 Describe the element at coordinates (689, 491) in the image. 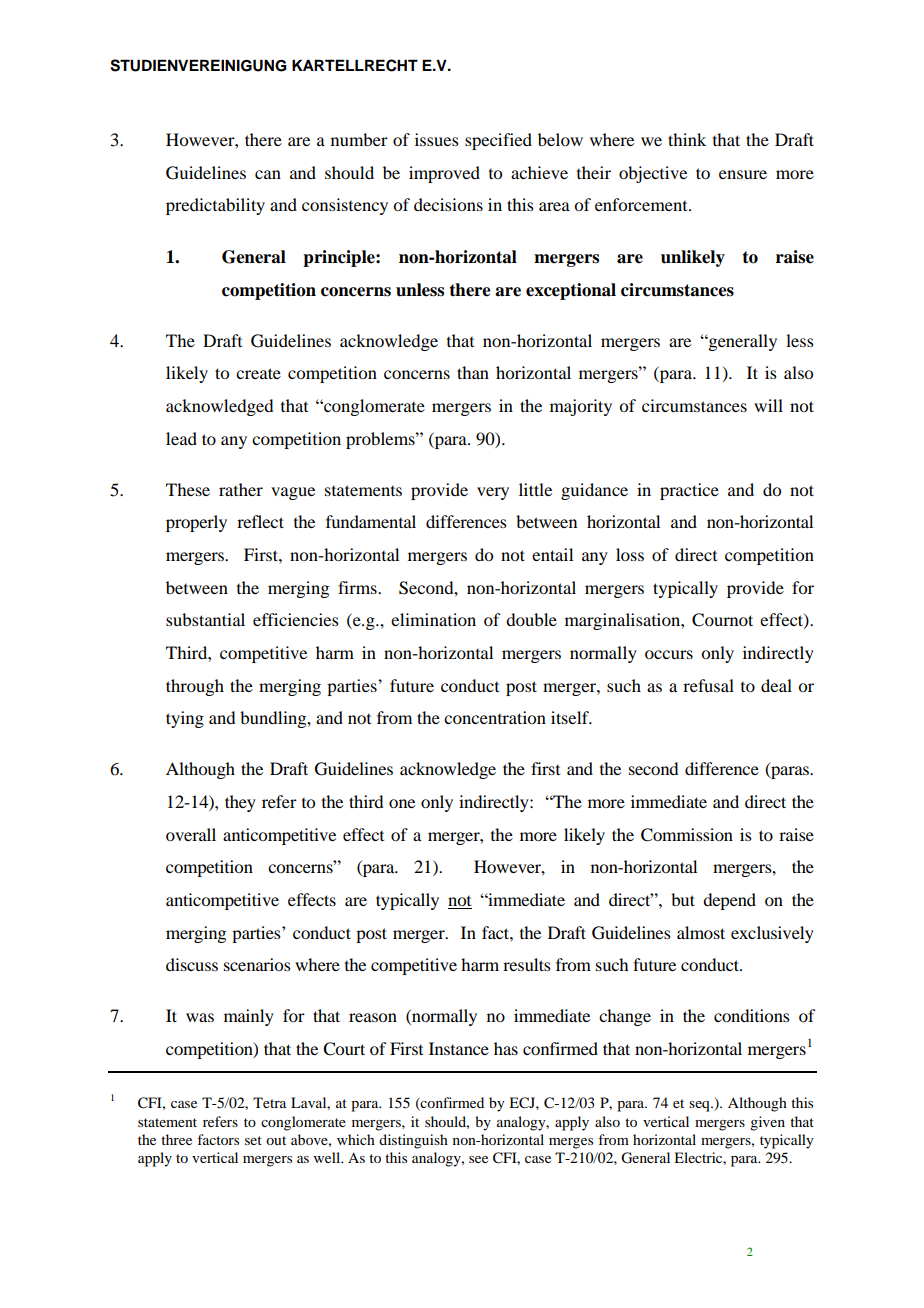

I see `practice` at that location.
